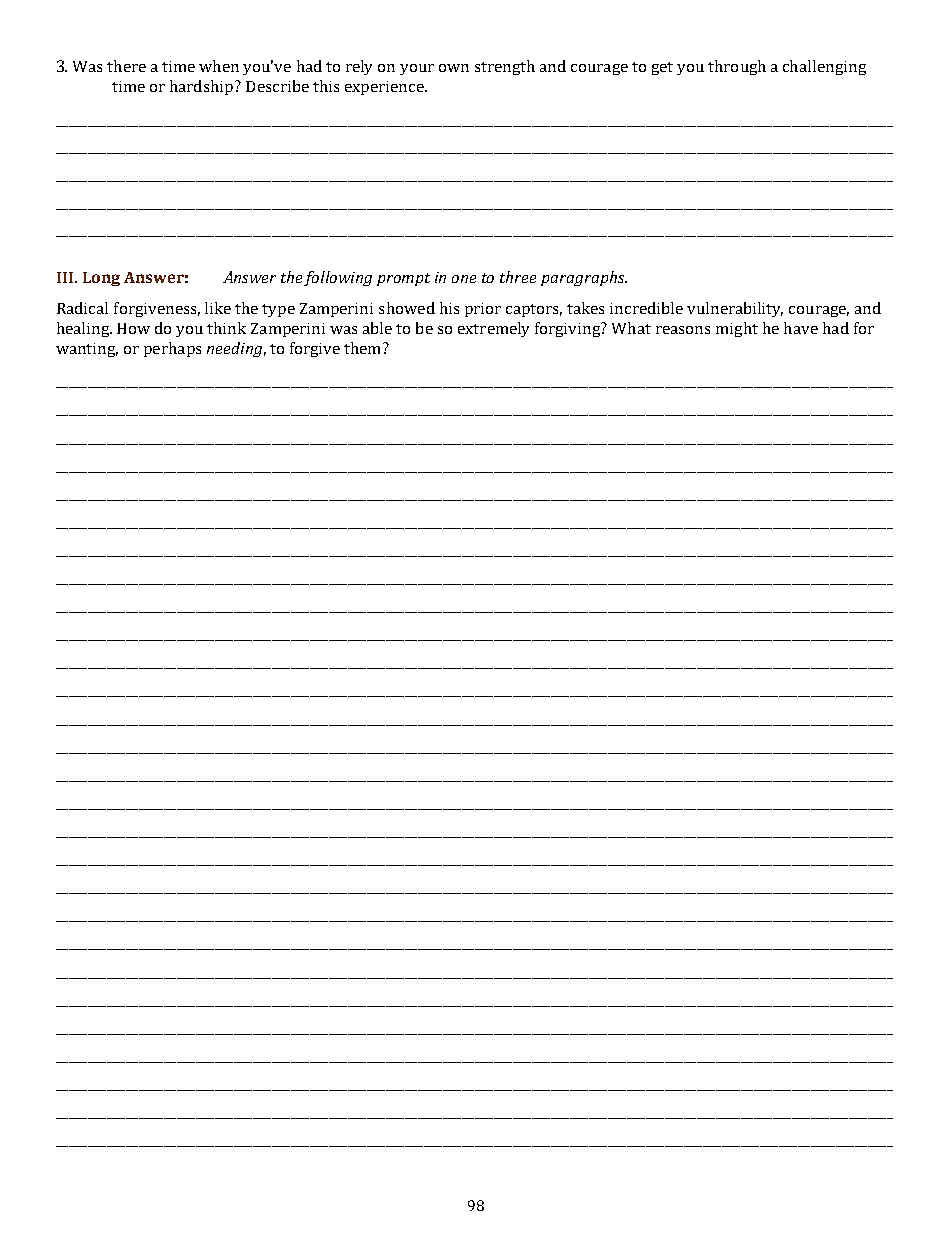 The image size is (952, 1233). What do you see at coordinates (172, 349) in the image?
I see `perhaps` at bounding box center [172, 349].
